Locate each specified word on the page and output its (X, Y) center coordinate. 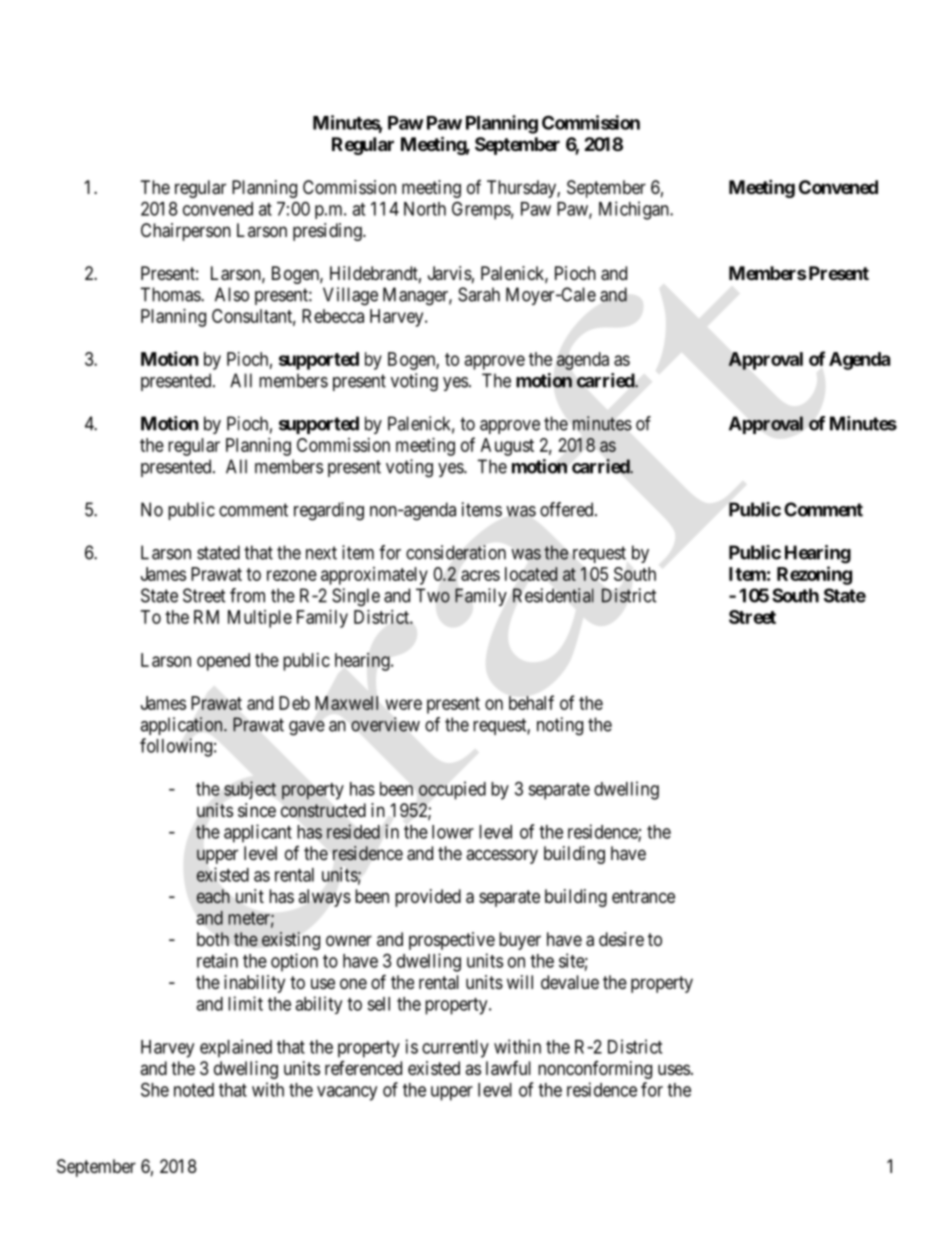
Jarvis (450, 273)
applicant (258, 833)
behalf (531, 702)
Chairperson (186, 232)
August (507, 447)
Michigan (635, 210)
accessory (502, 856)
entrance (643, 897)
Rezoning (814, 575)
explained (236, 1048)
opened (223, 662)
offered (568, 509)
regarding (329, 511)
